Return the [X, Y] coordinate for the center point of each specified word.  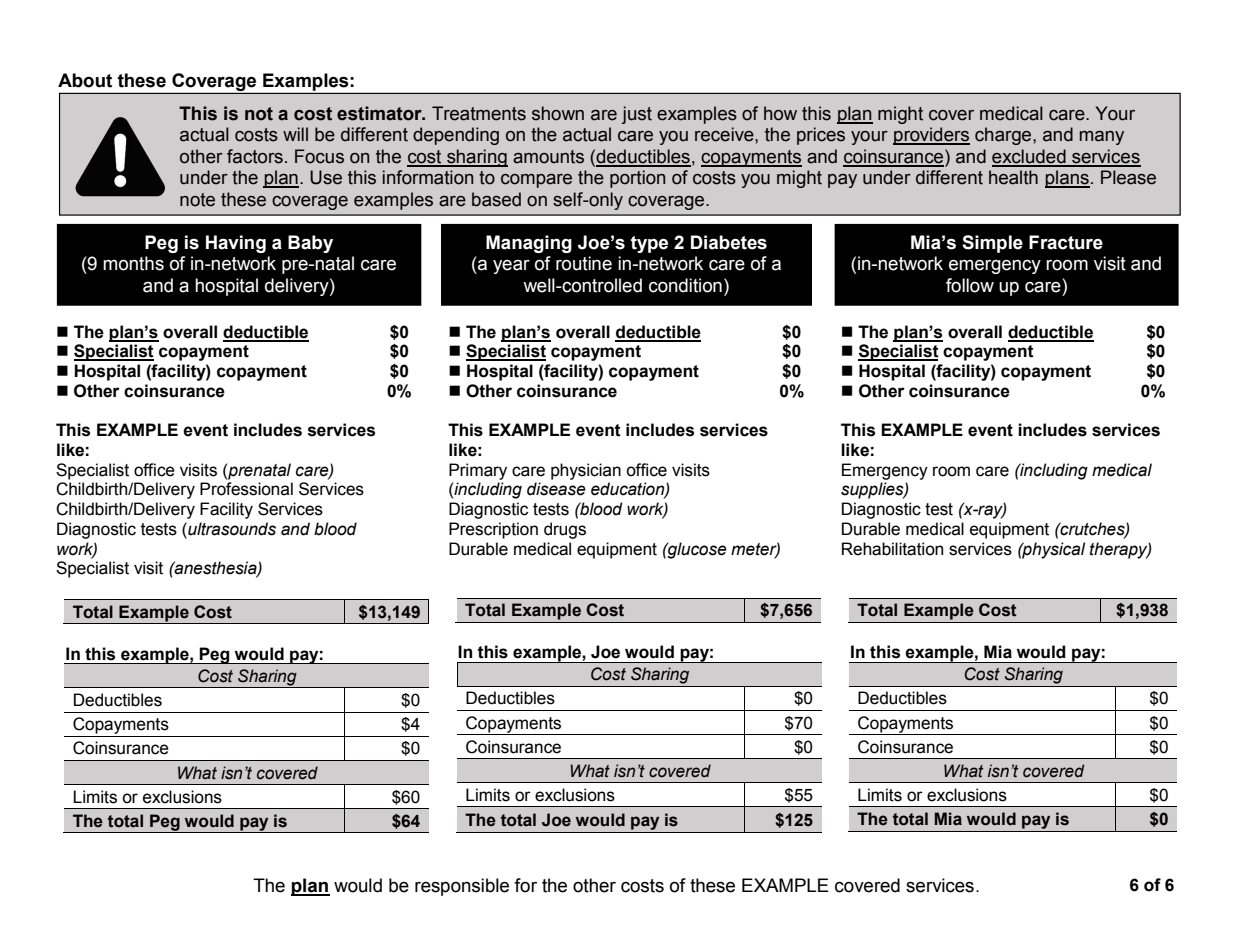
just [637, 115]
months [133, 263]
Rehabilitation [892, 549]
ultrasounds [231, 529]
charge [1004, 136]
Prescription [493, 530]
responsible [462, 887]
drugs [565, 530]
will [295, 134]
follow [970, 285]
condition [685, 285]
